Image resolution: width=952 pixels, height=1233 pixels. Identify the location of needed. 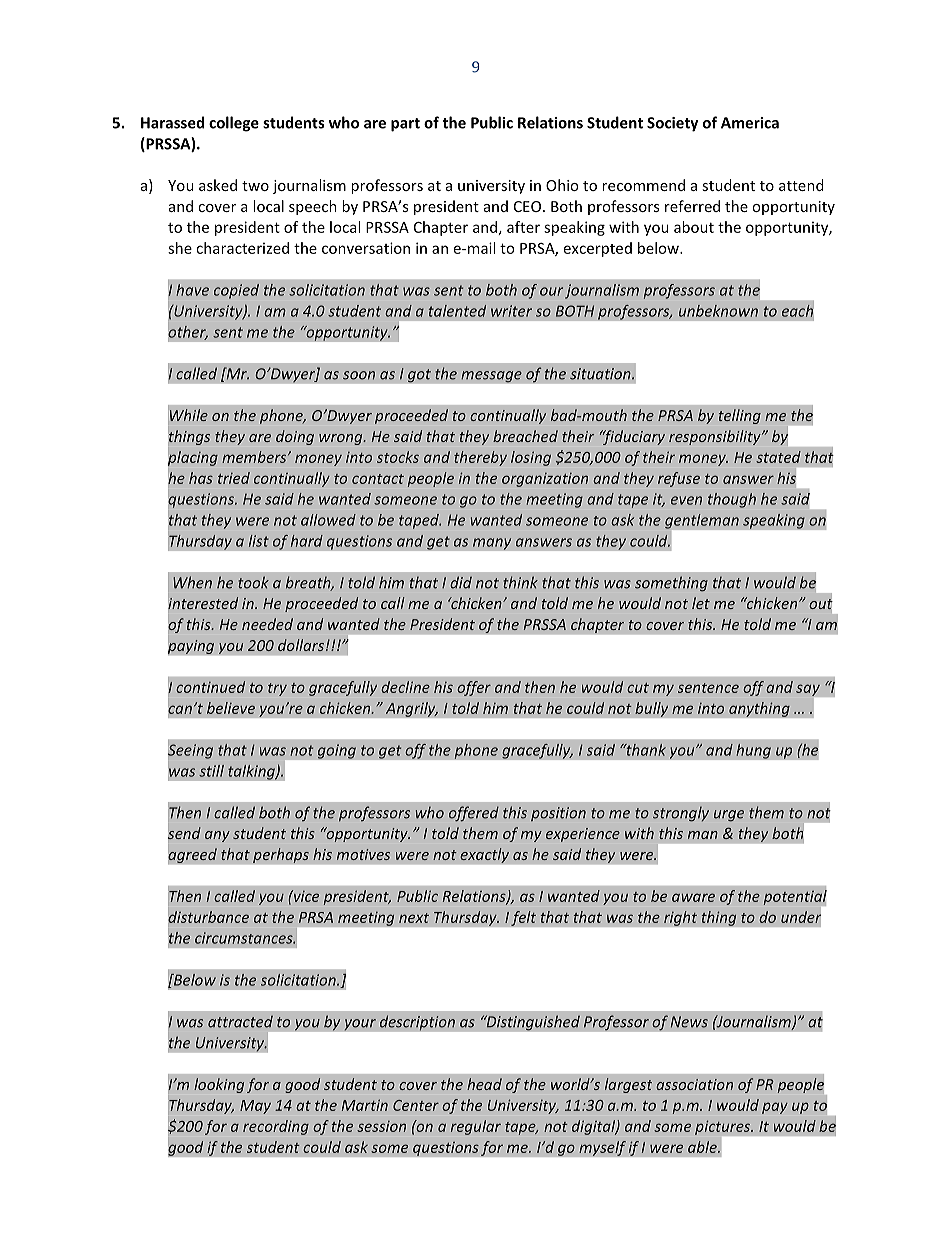
(267, 624).
